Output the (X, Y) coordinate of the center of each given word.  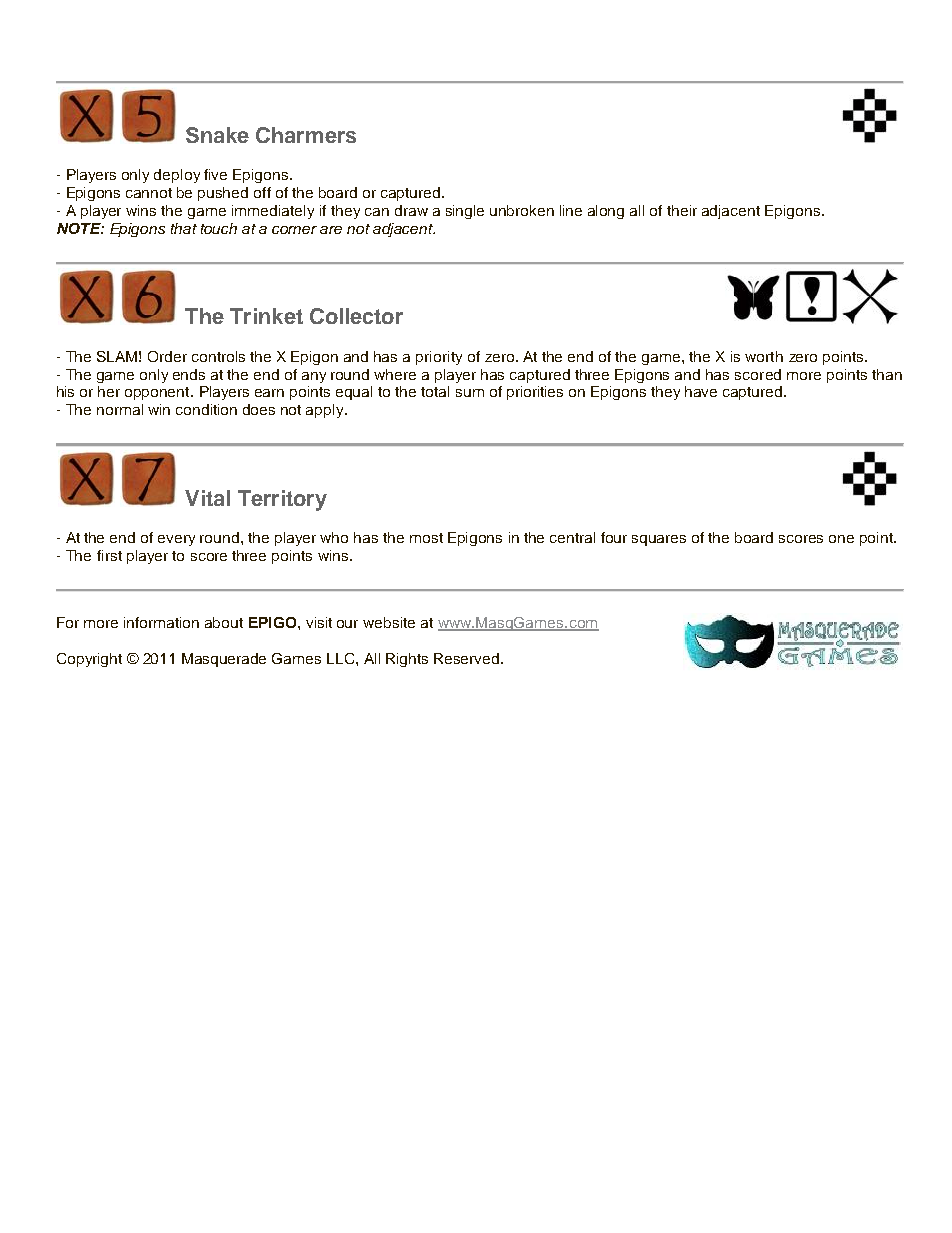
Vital (207, 498)
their (682, 210)
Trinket (266, 316)
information (161, 622)
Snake (217, 135)
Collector (356, 316)
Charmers (306, 135)
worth (764, 356)
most (426, 538)
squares (659, 540)
